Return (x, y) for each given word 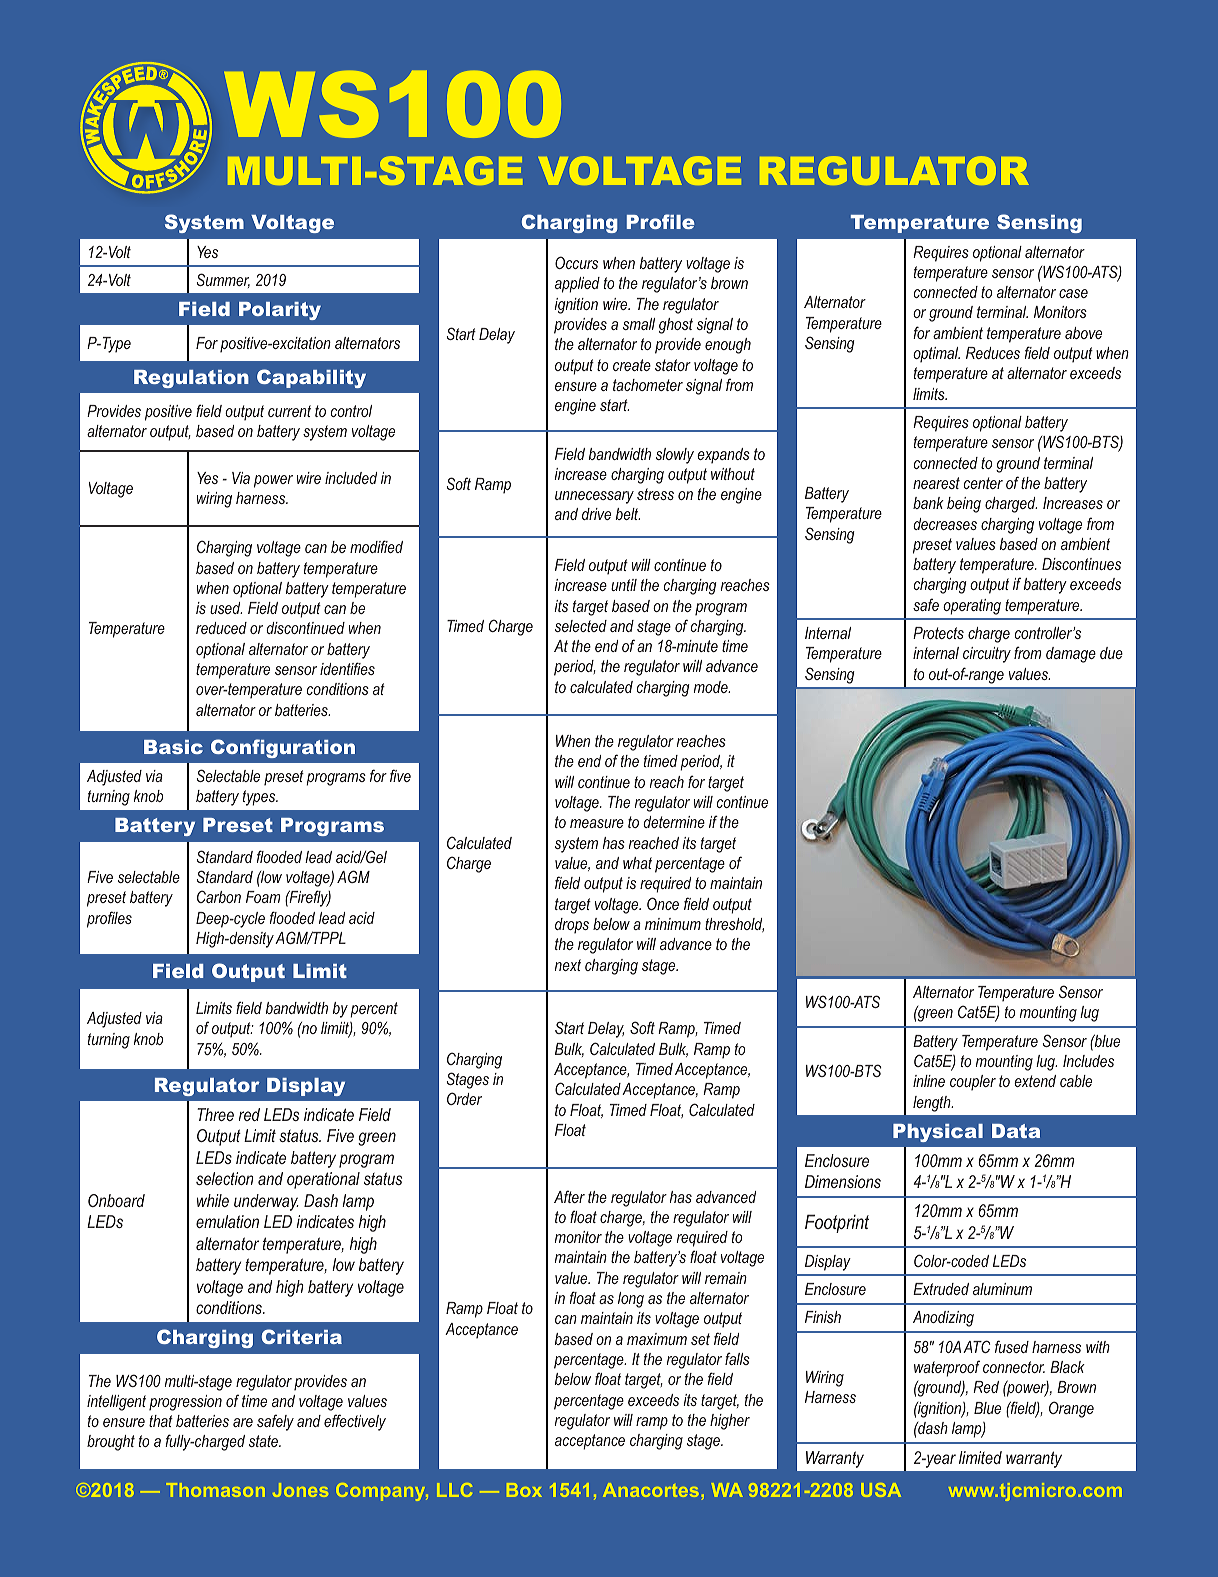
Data (1016, 1131)
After (569, 1196)
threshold (734, 925)
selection (225, 1178)
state (265, 1441)
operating (972, 607)
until (624, 585)
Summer (223, 280)
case (1073, 293)
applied (577, 285)
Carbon (219, 896)
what (637, 863)
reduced (221, 628)
